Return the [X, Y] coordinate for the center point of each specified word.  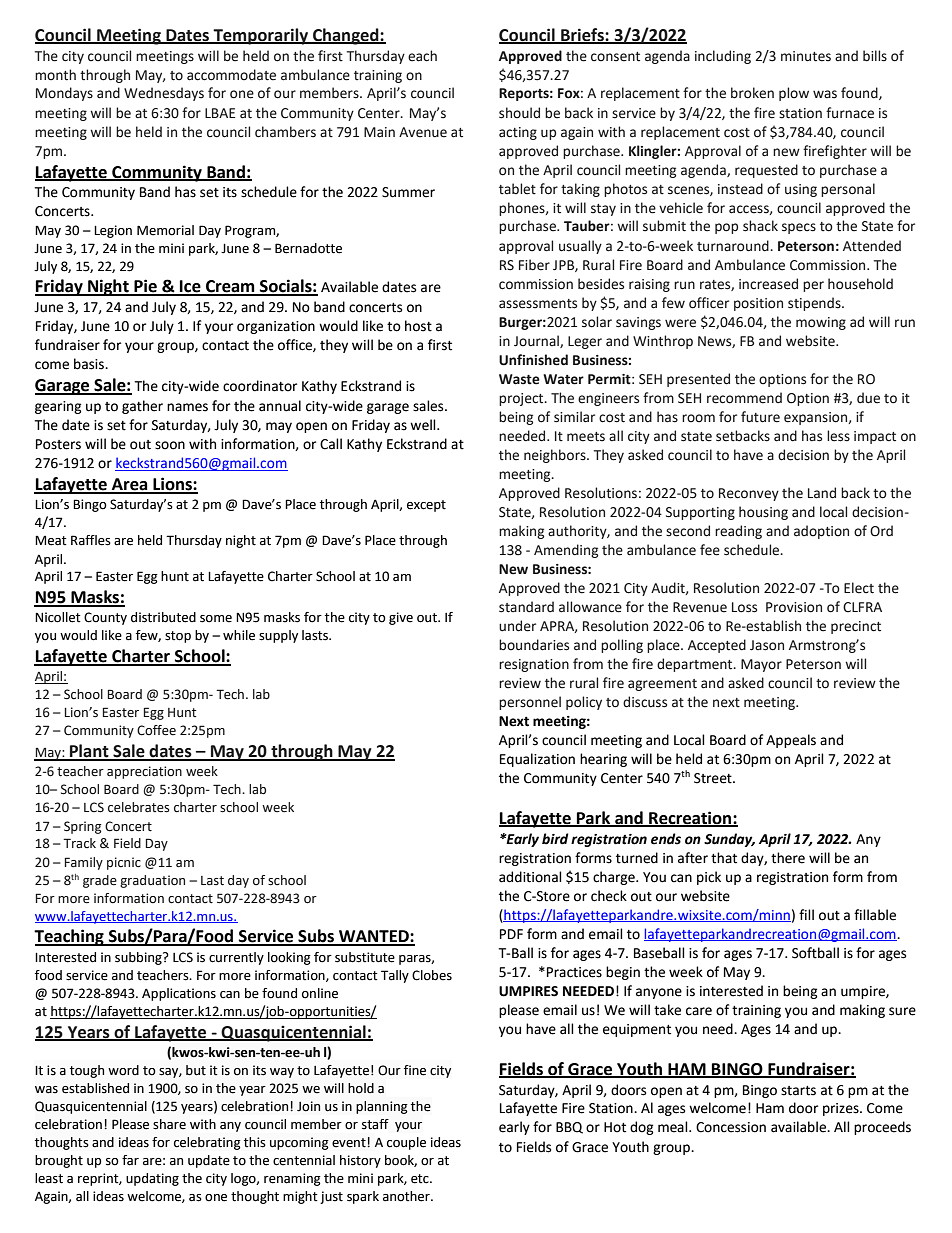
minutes [806, 56]
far [130, 1160]
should [519, 113]
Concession [731, 1127]
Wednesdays [164, 94]
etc [421, 1179]
